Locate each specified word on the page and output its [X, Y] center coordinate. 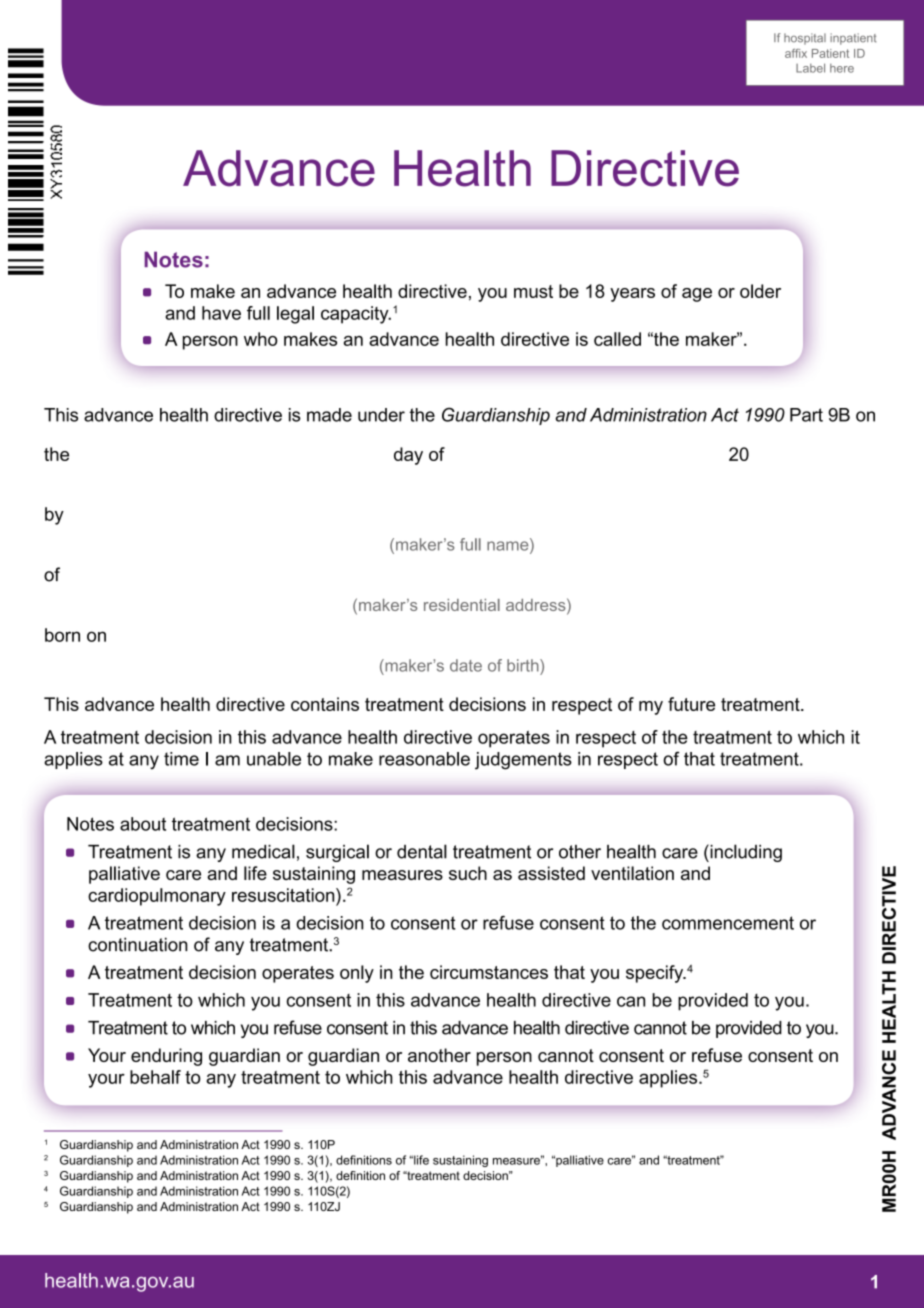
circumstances [489, 972]
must [533, 291]
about [143, 824]
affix [796, 53]
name [509, 546]
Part [806, 415]
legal [295, 315]
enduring [166, 1057]
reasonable [424, 759]
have [221, 313]
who [261, 339]
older [760, 291]
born [62, 635]
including [745, 853]
